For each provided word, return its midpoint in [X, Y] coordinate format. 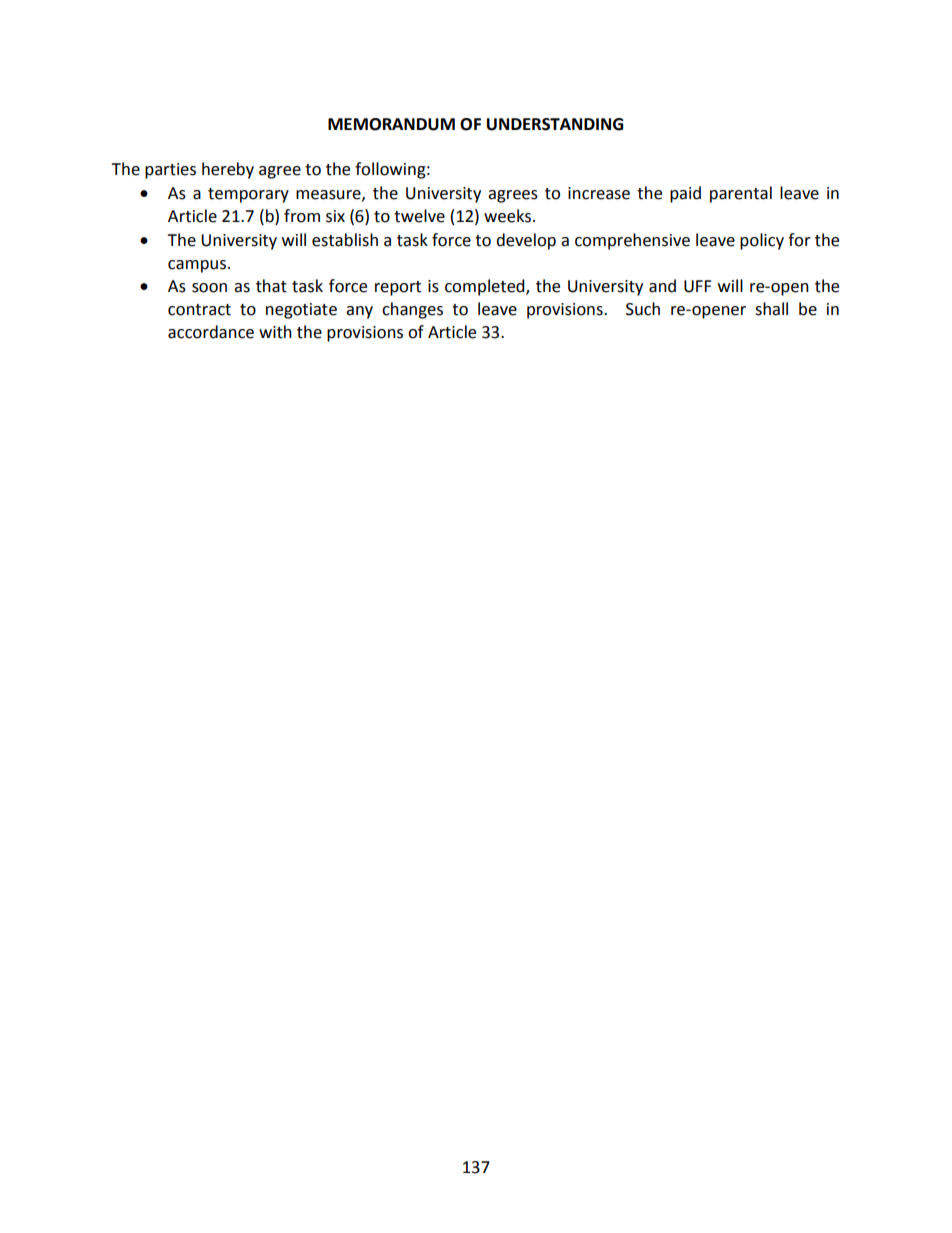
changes [412, 310]
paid [685, 194]
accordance [211, 332]
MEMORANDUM [391, 124]
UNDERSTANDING [555, 124]
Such [643, 309]
